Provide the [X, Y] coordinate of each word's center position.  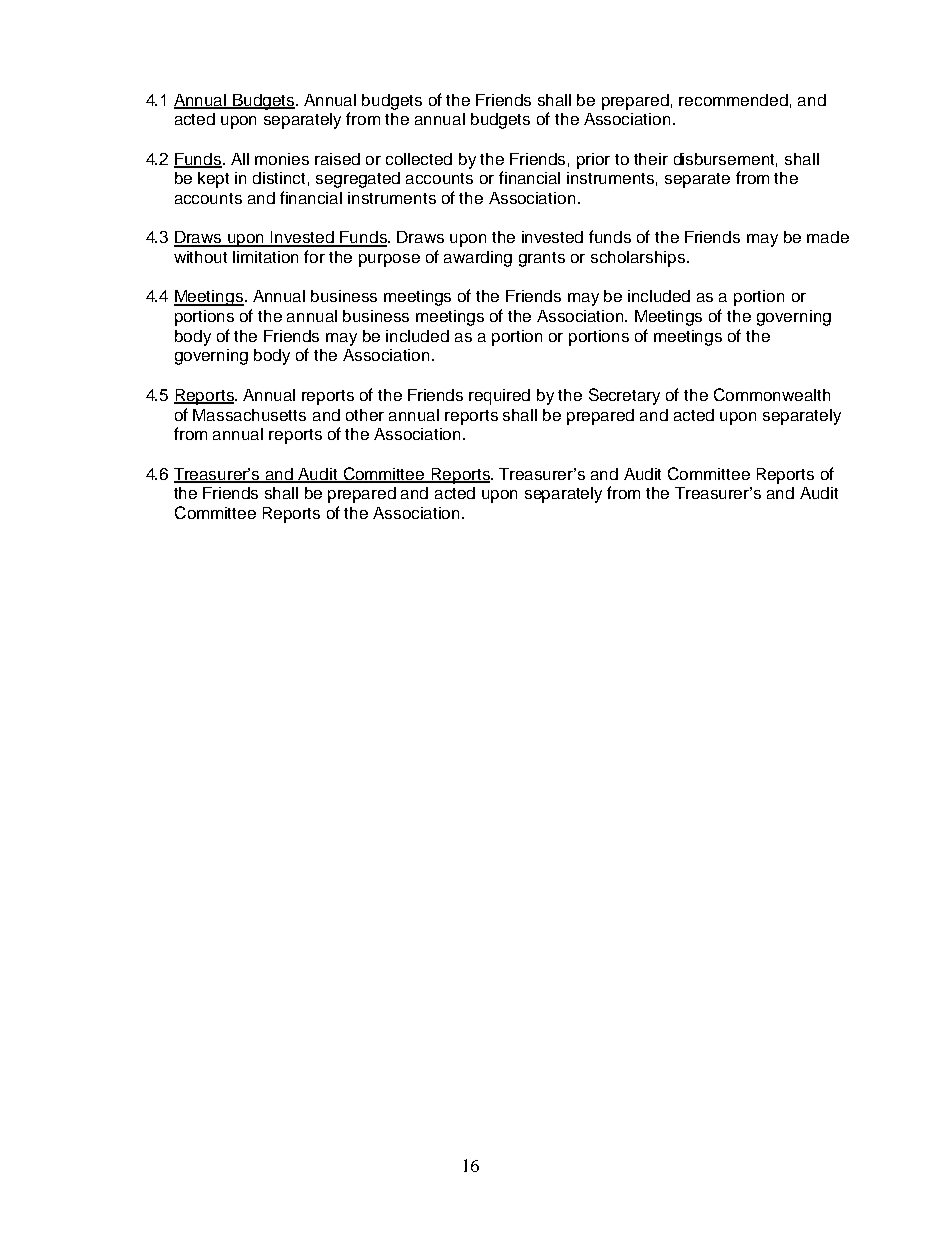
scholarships [639, 259]
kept [213, 180]
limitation [265, 257]
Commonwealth [772, 394]
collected [419, 159]
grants [542, 259]
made [828, 237]
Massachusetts [249, 415]
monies [282, 159]
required [499, 397]
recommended [733, 100]
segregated [358, 180]
